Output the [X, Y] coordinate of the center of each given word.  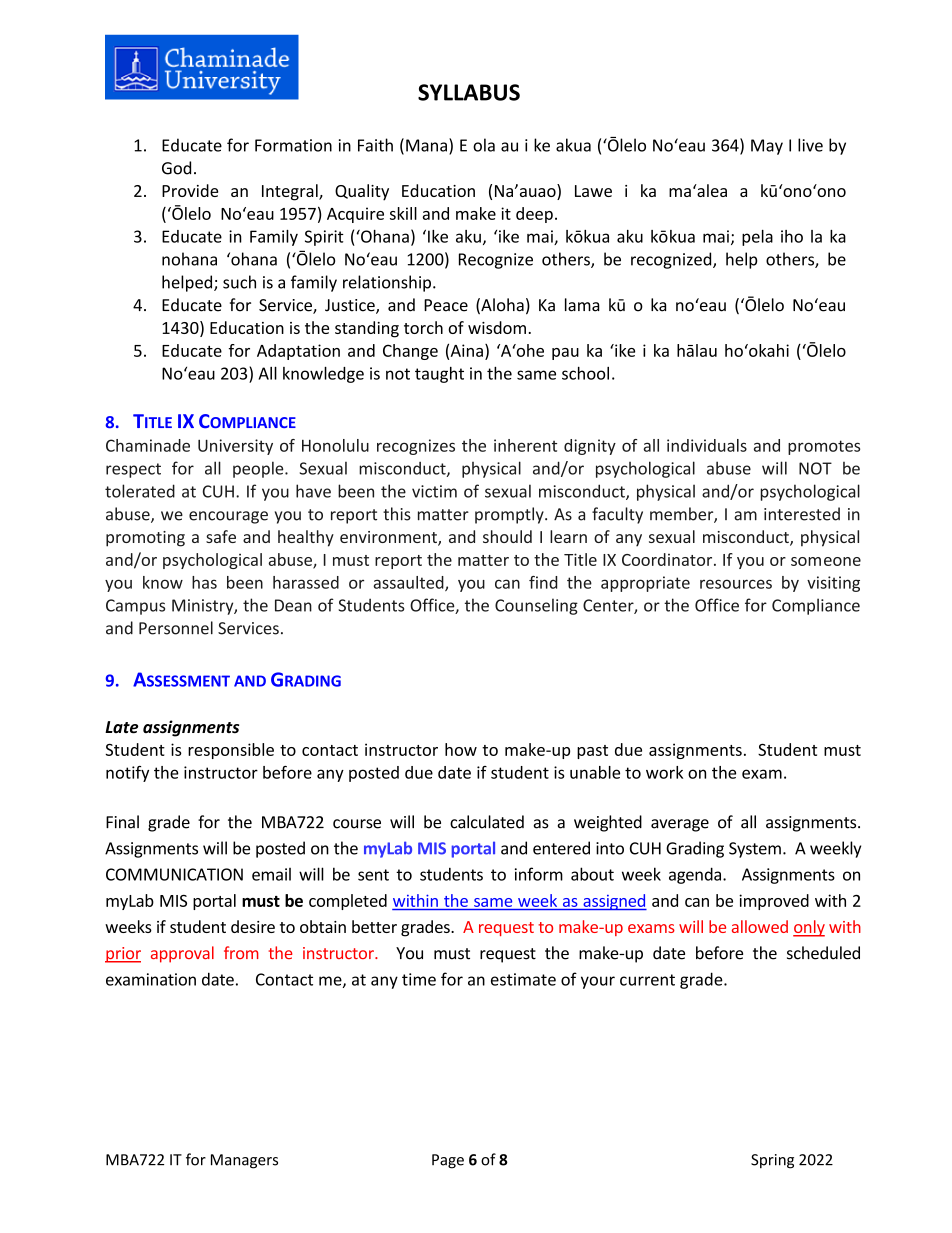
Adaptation [298, 352]
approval [182, 954]
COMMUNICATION [174, 874]
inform [539, 874]
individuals [707, 445]
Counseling [536, 606]
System [755, 850]
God [176, 168]
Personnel [176, 628]
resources [736, 584]
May [767, 147]
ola [484, 145]
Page [448, 1161]
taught [439, 375]
